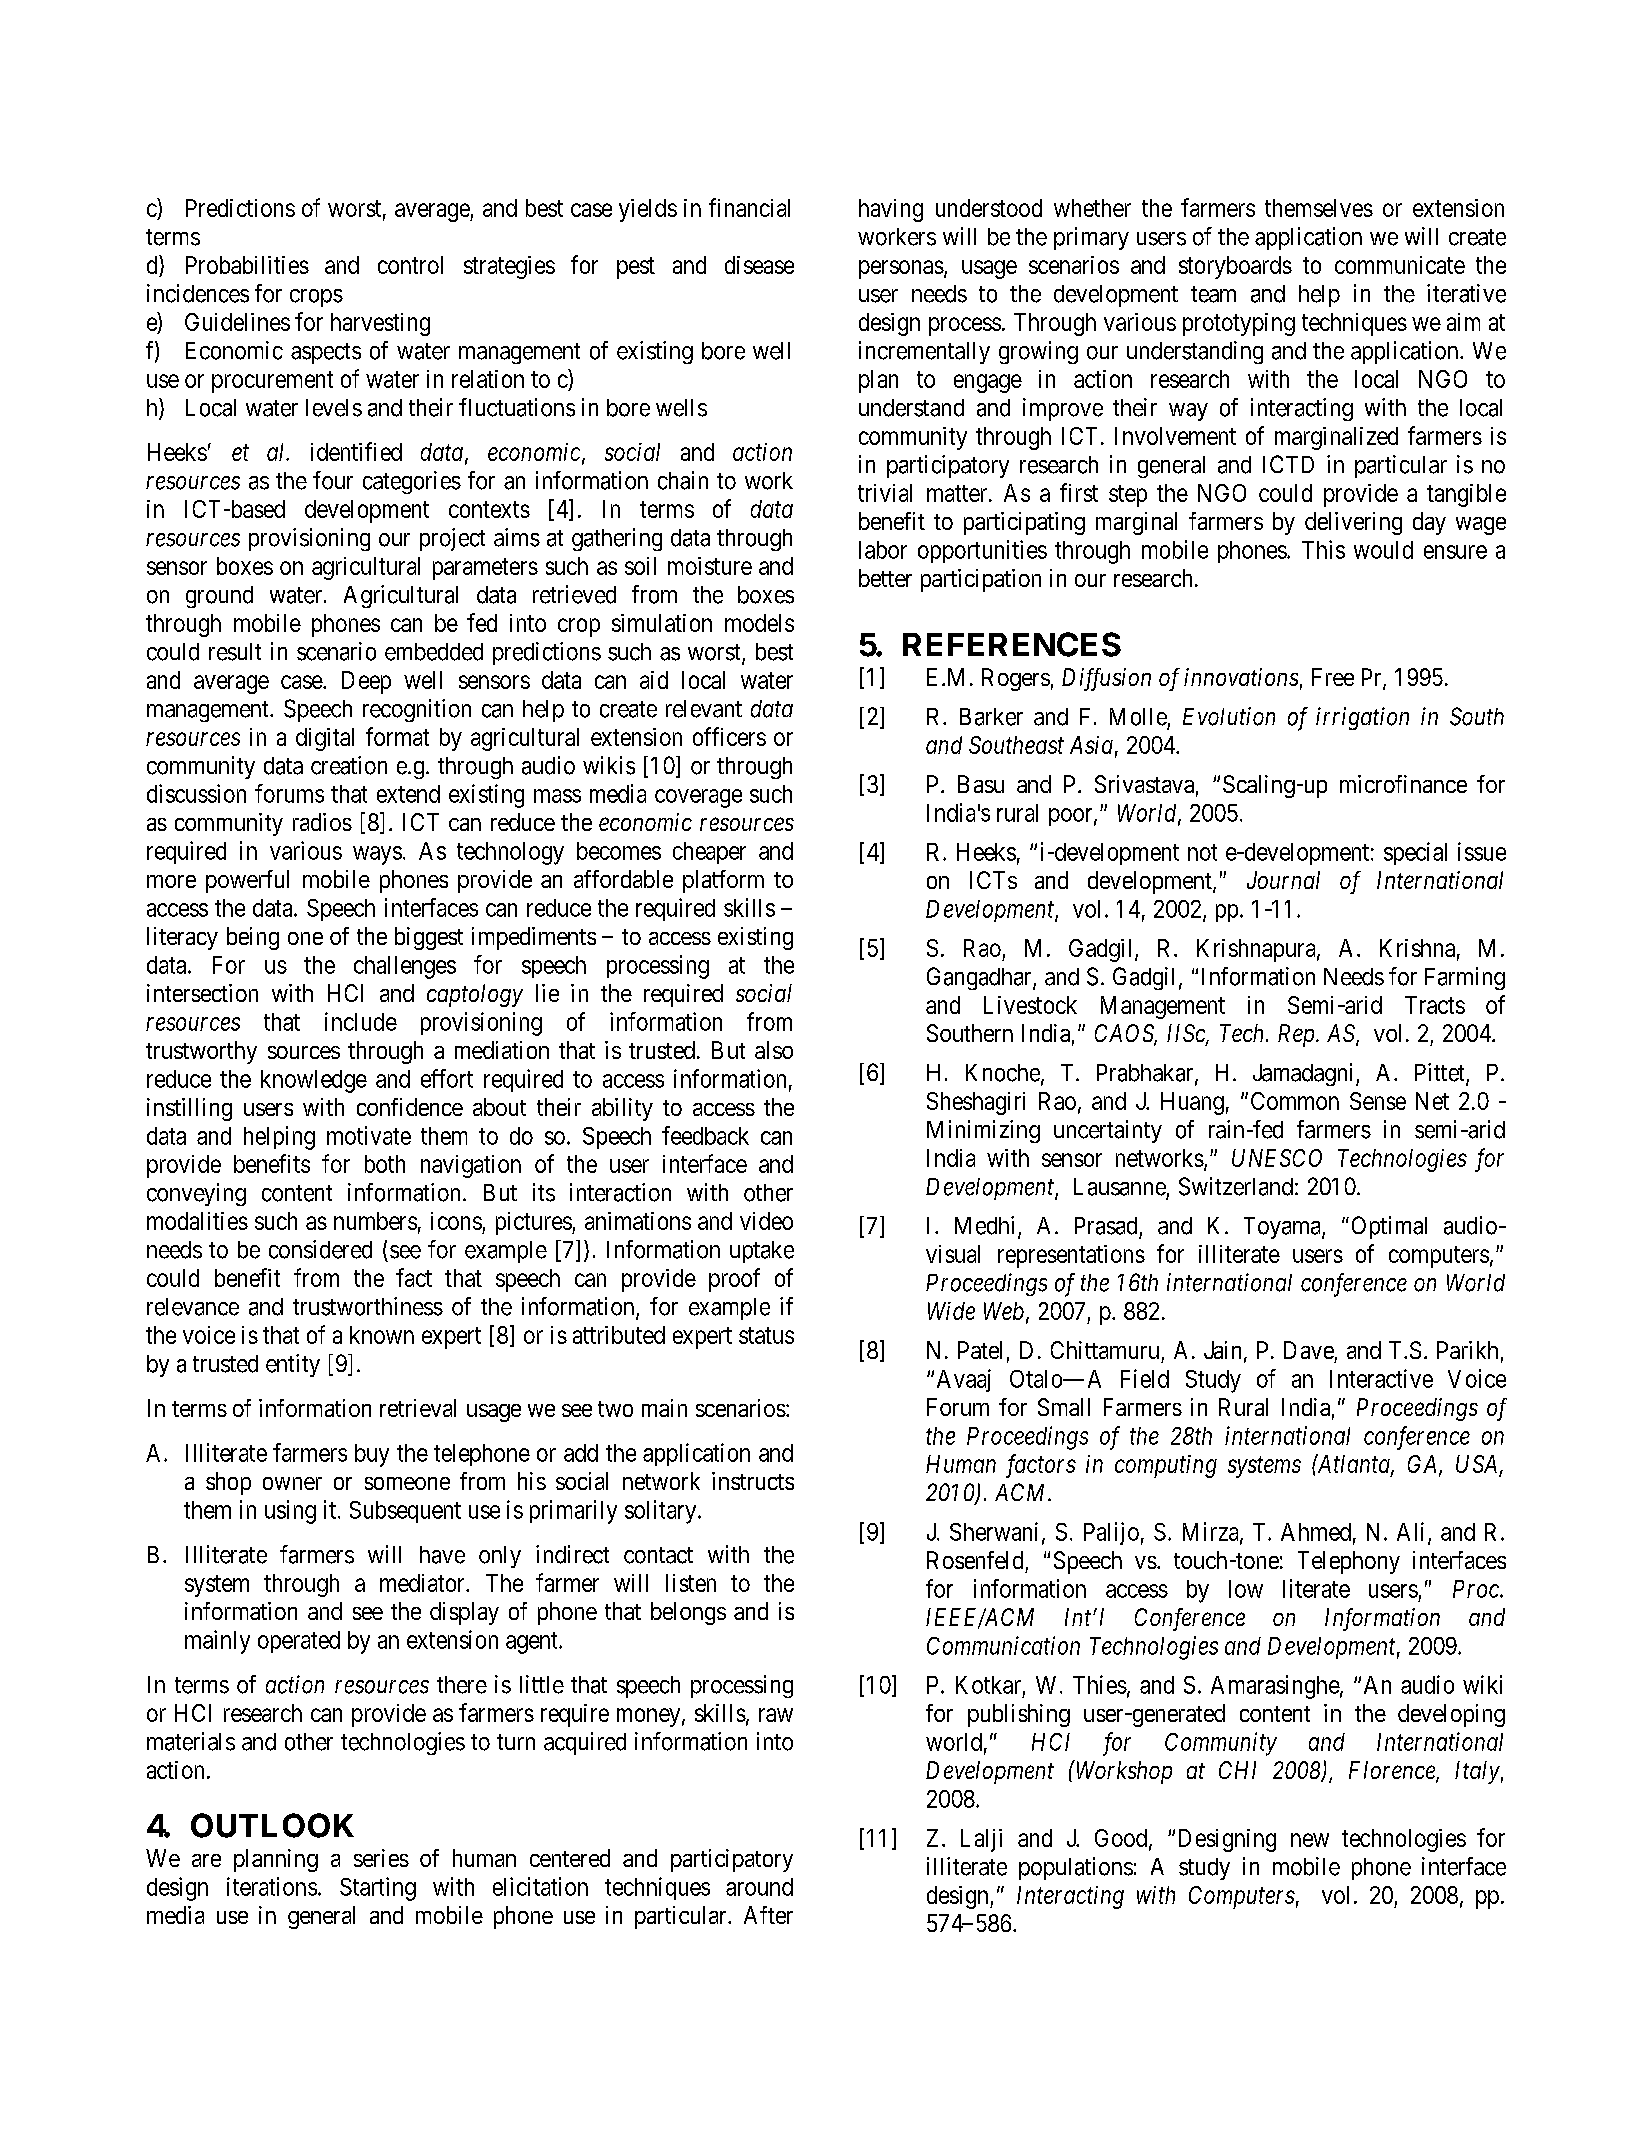 The height and width of the page is (2136, 1651). What do you see at coordinates (885, 578) in the page?
I see `better` at bounding box center [885, 578].
